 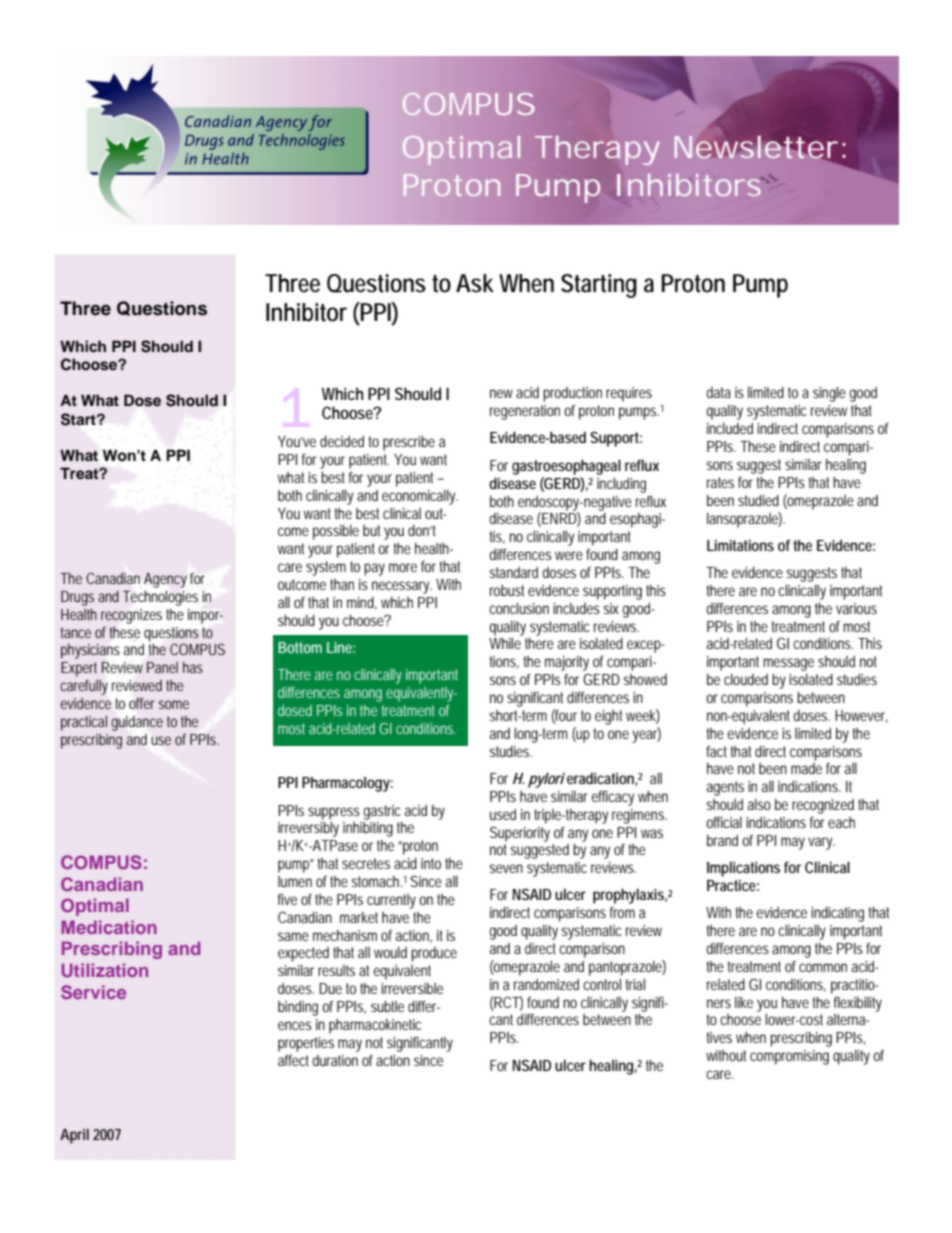 I want to click on majority, so click(x=567, y=663).
